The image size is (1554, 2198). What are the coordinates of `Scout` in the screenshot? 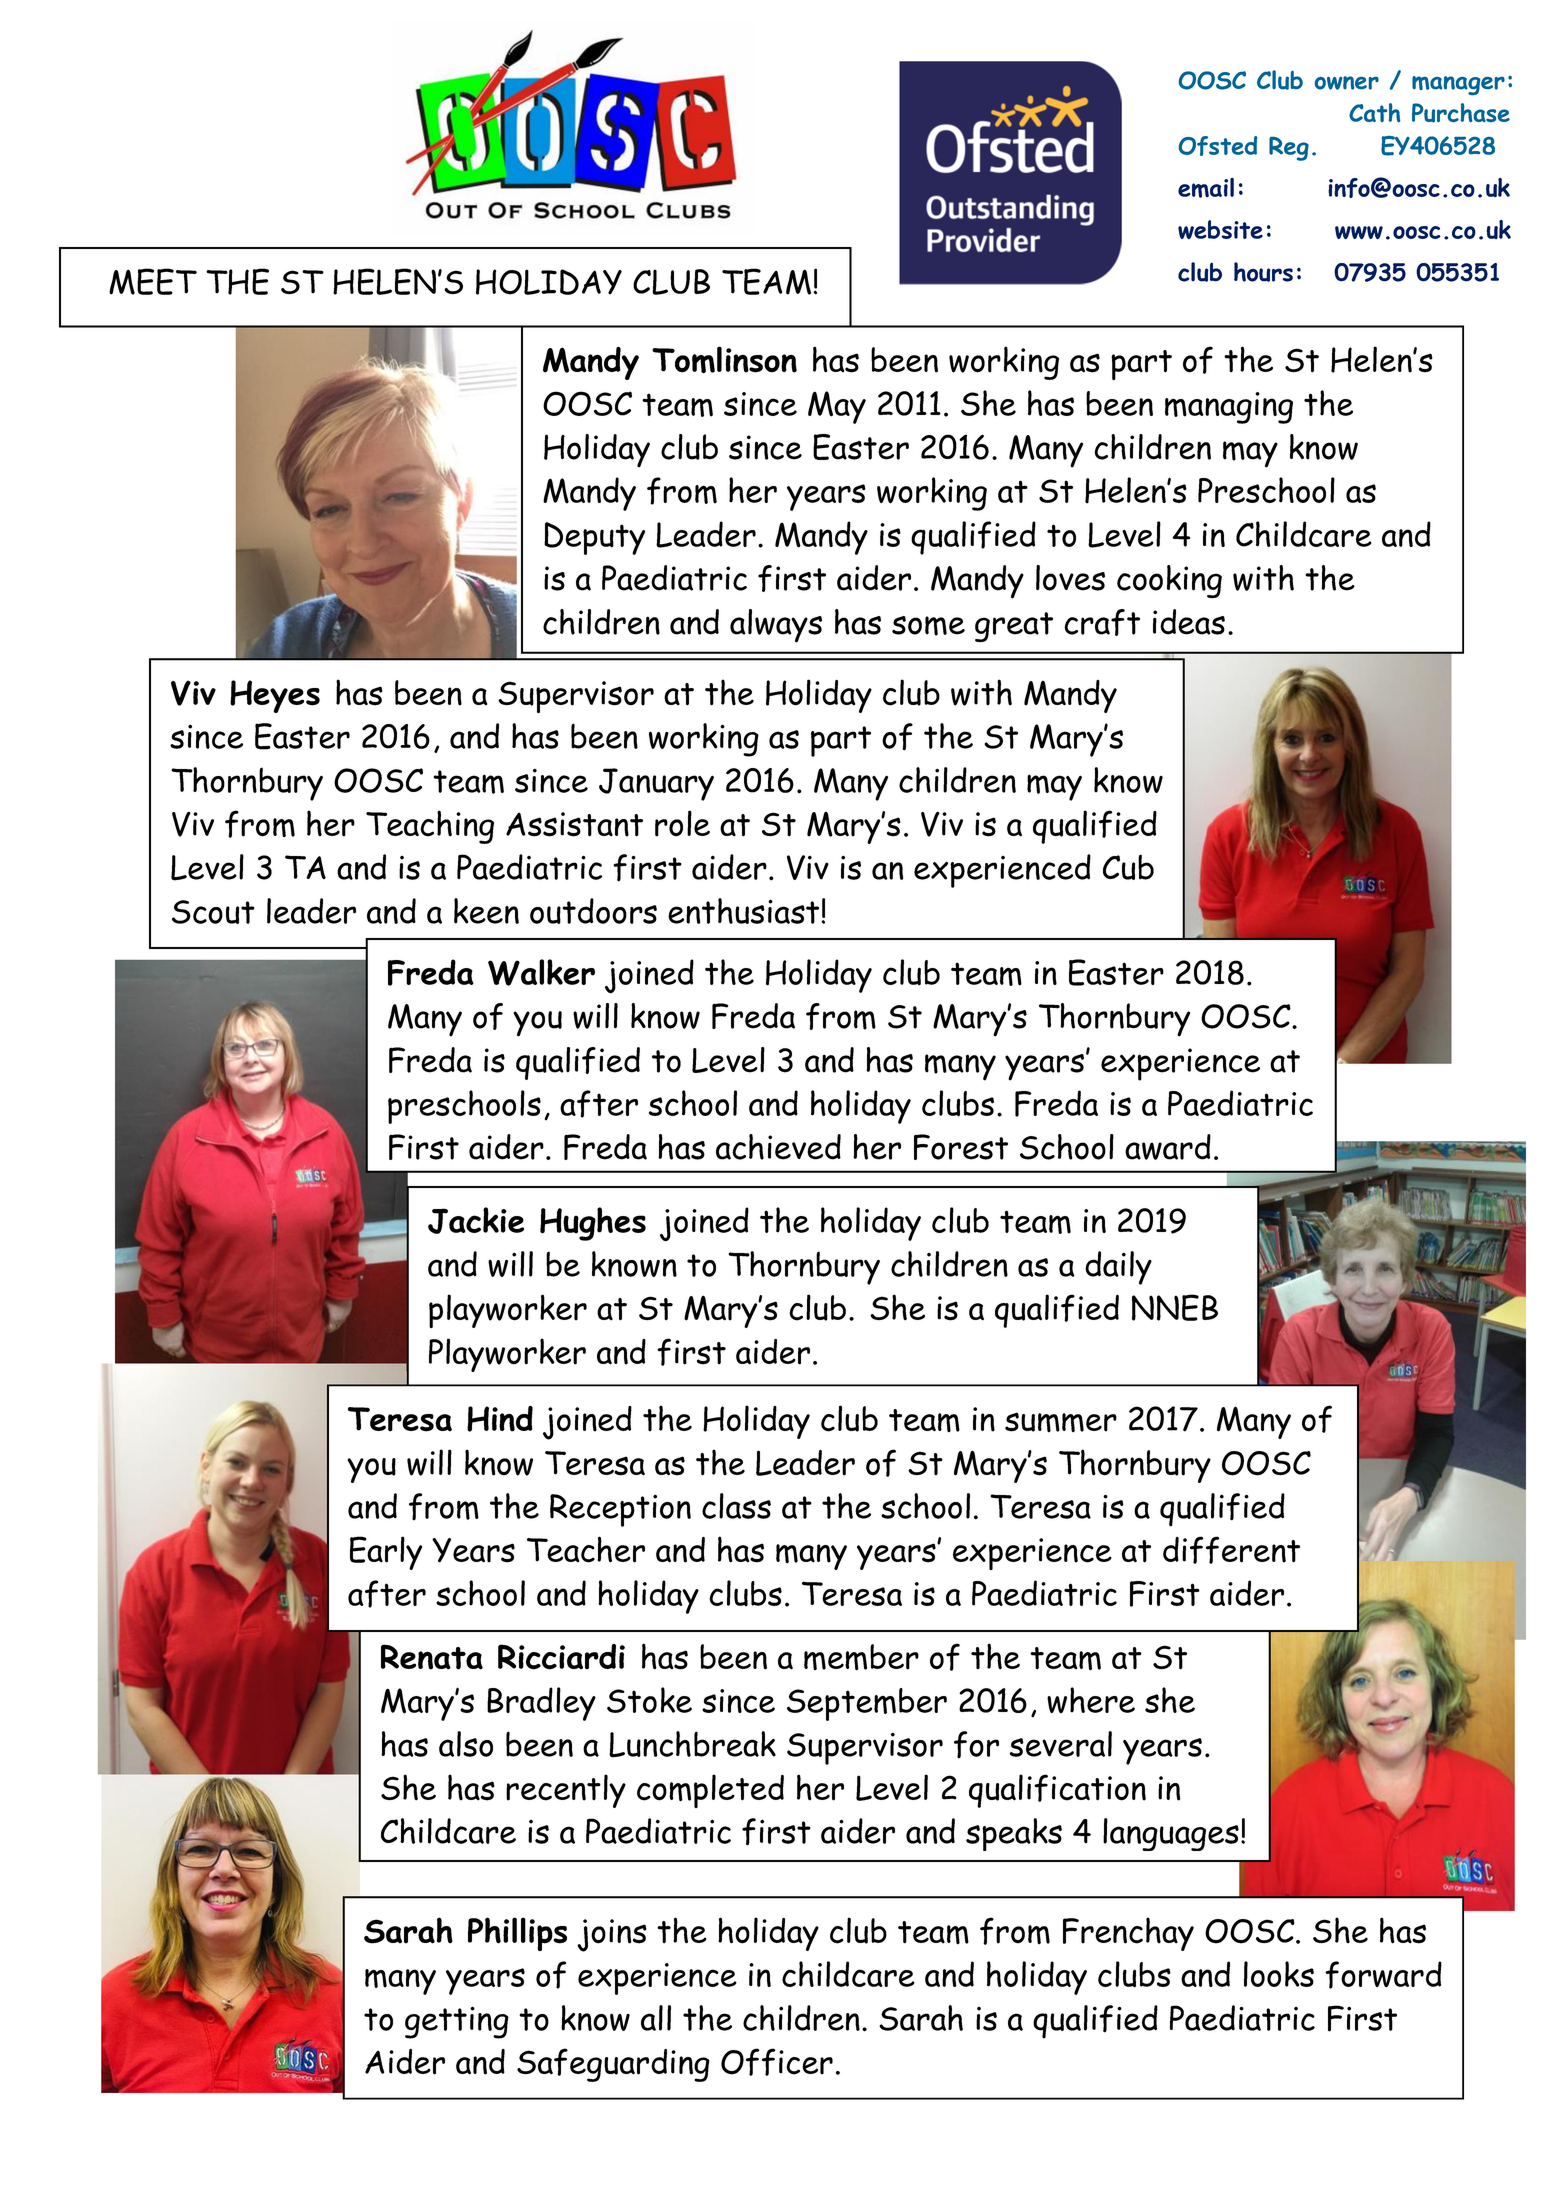 It's located at (213, 912).
